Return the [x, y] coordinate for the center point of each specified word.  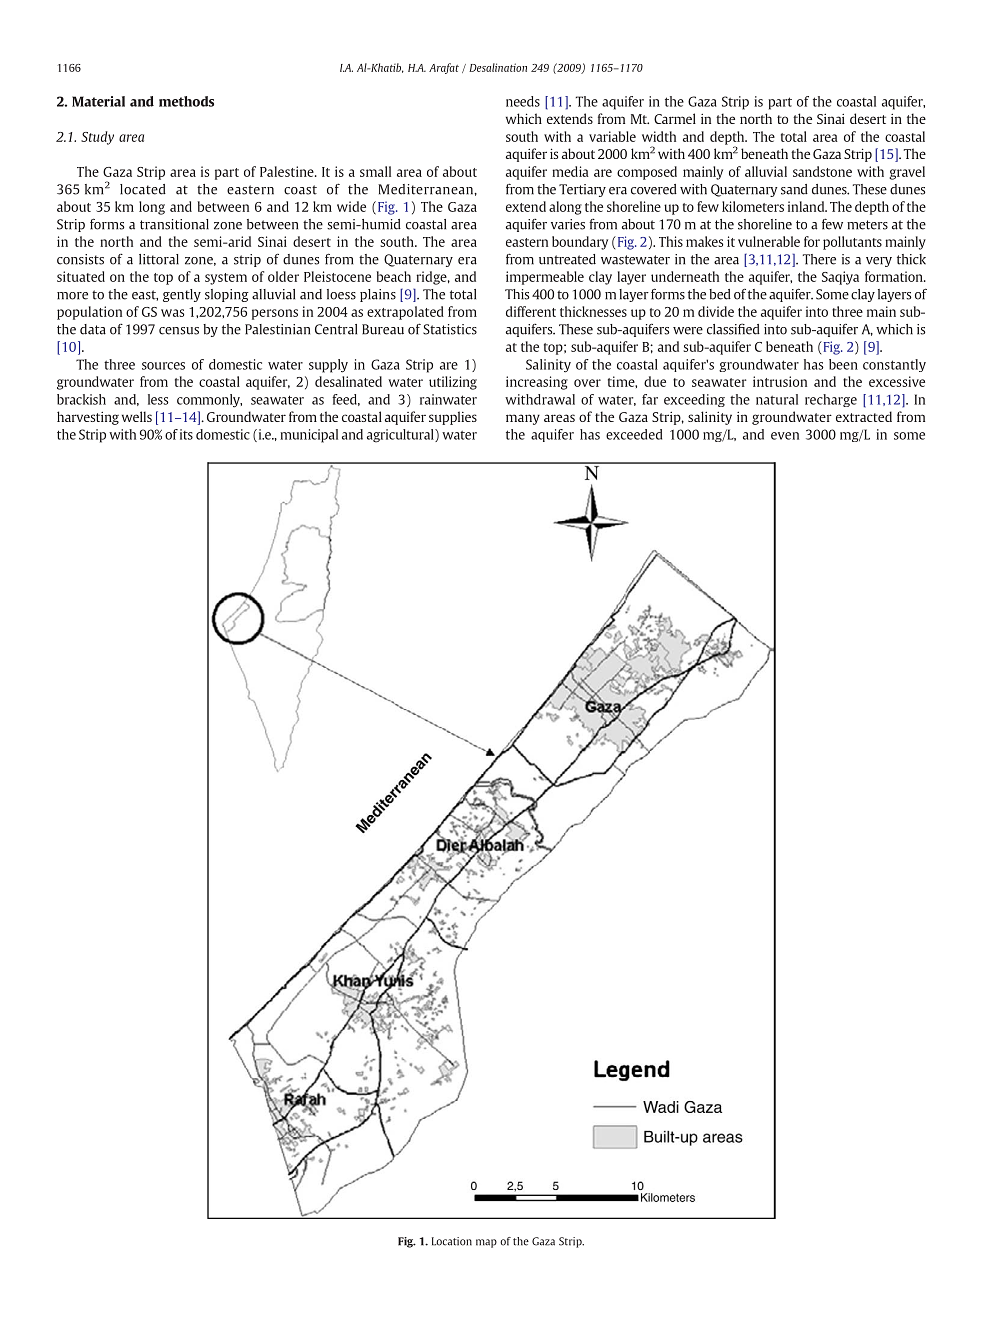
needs [523, 101]
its [186, 434]
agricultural [401, 436]
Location [452, 1241]
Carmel [675, 118]
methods [186, 101]
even [785, 436]
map [486, 1243]
